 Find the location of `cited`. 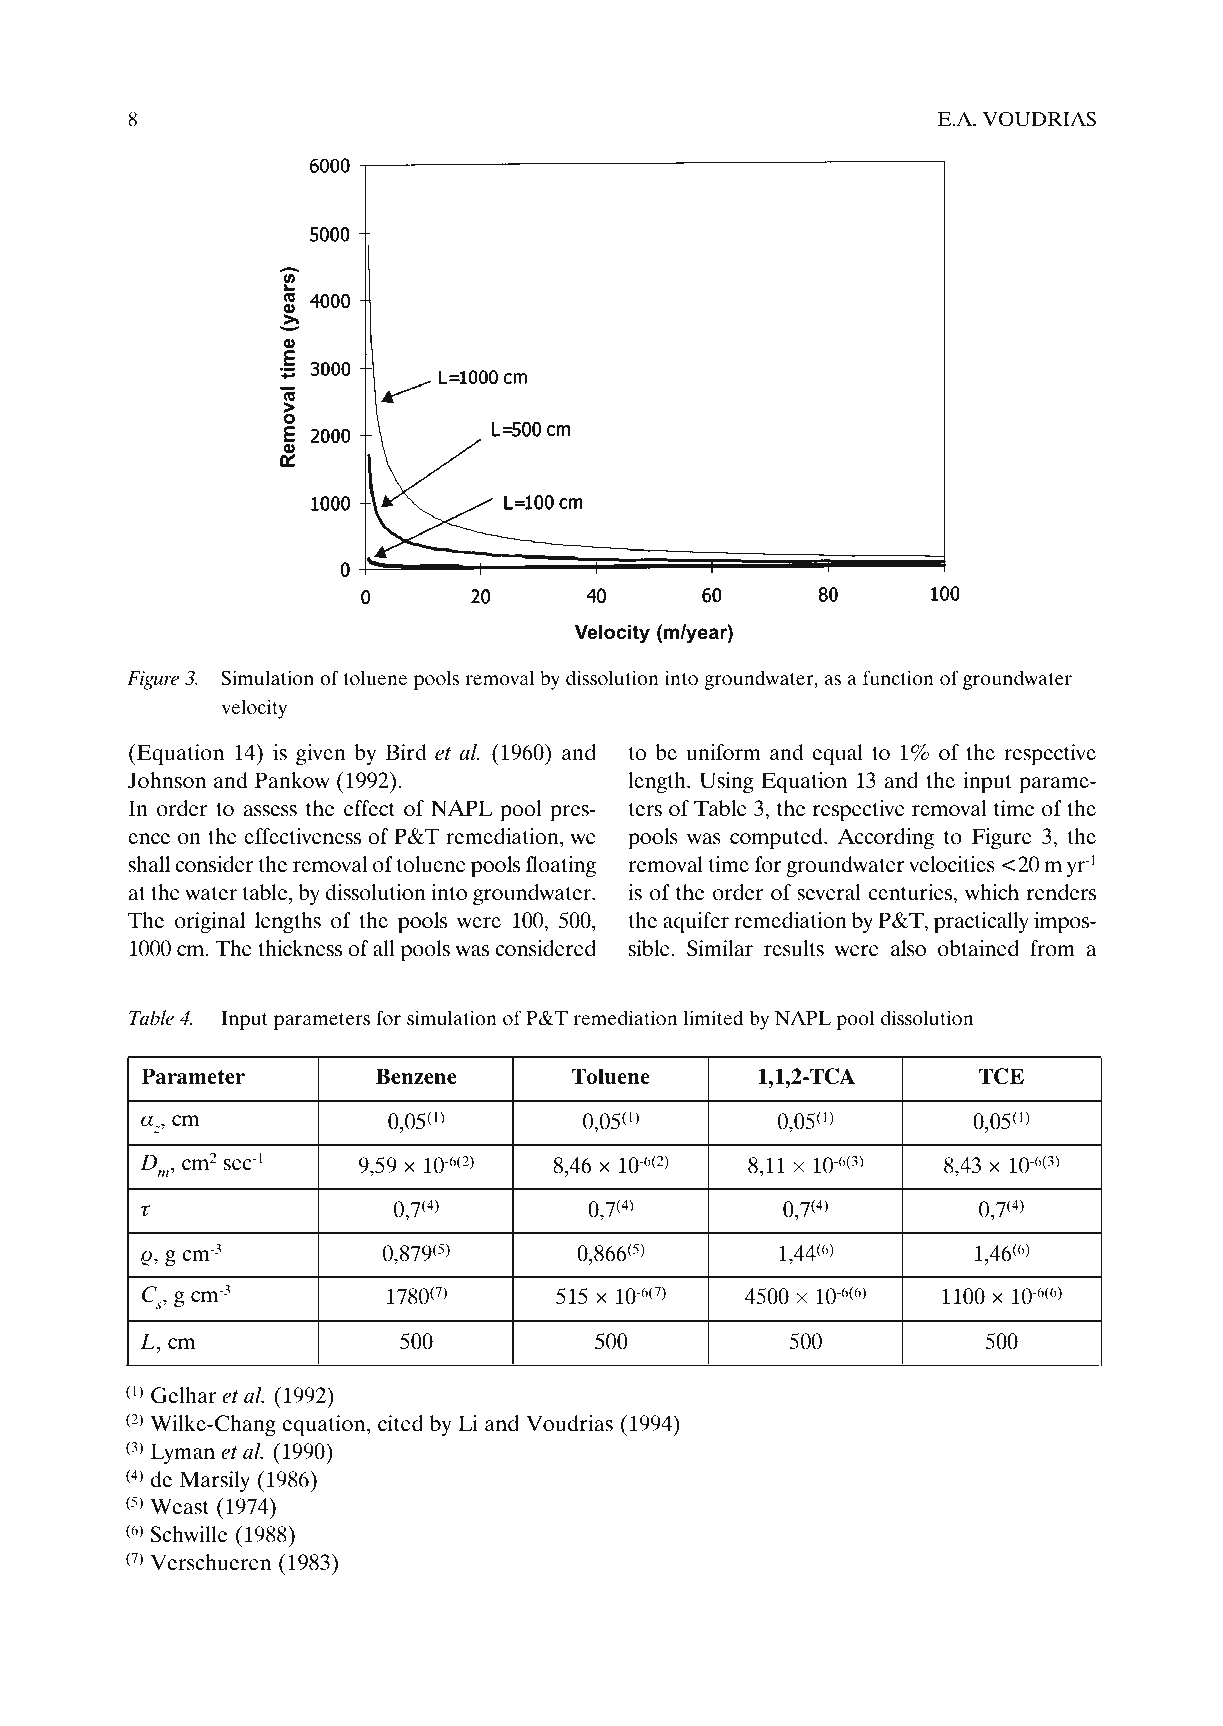

cited is located at coordinates (400, 1423).
